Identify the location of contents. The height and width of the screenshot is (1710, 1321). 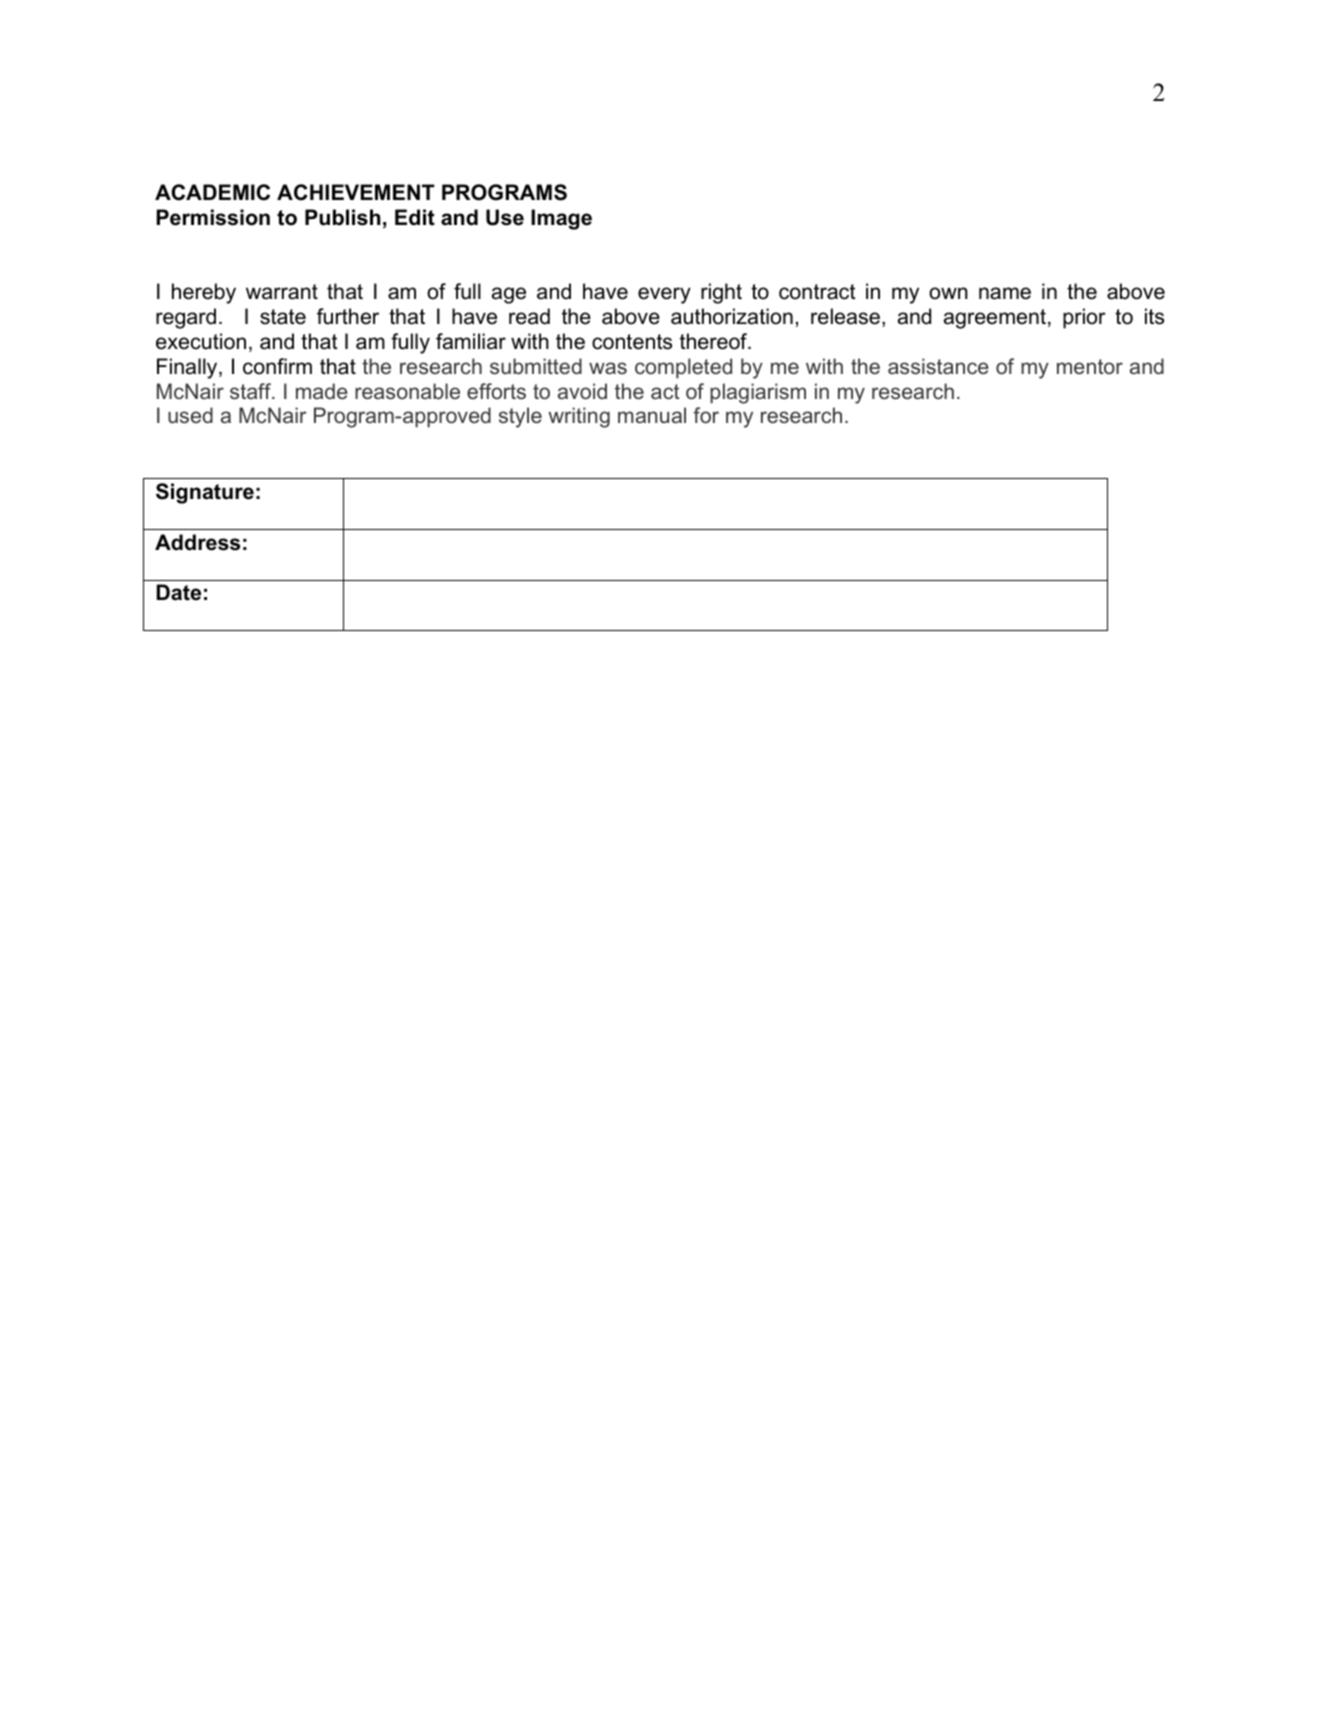
(632, 342).
